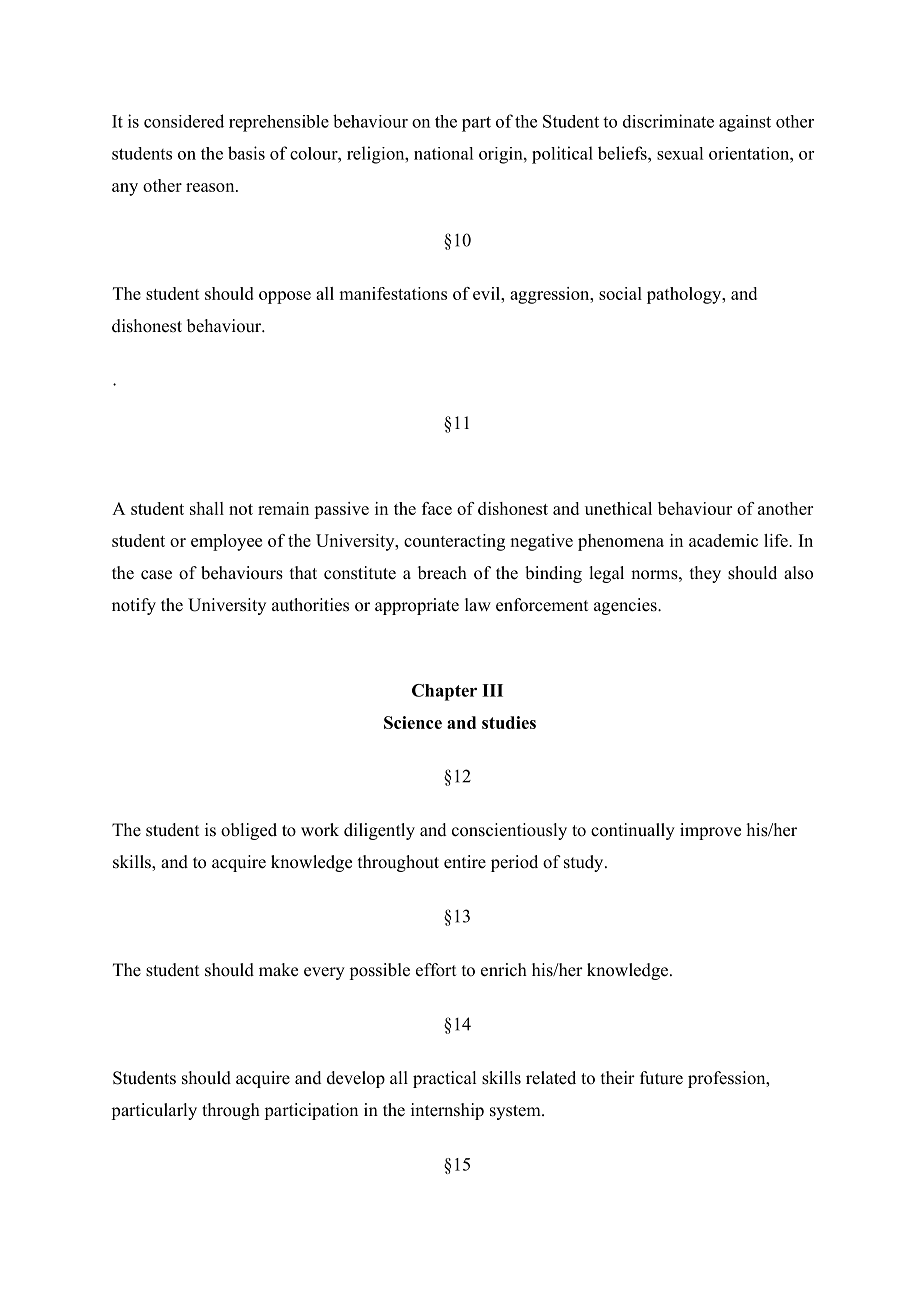 This page has width=924, height=1308. What do you see at coordinates (393, 293) in the page?
I see `manifestations` at bounding box center [393, 293].
